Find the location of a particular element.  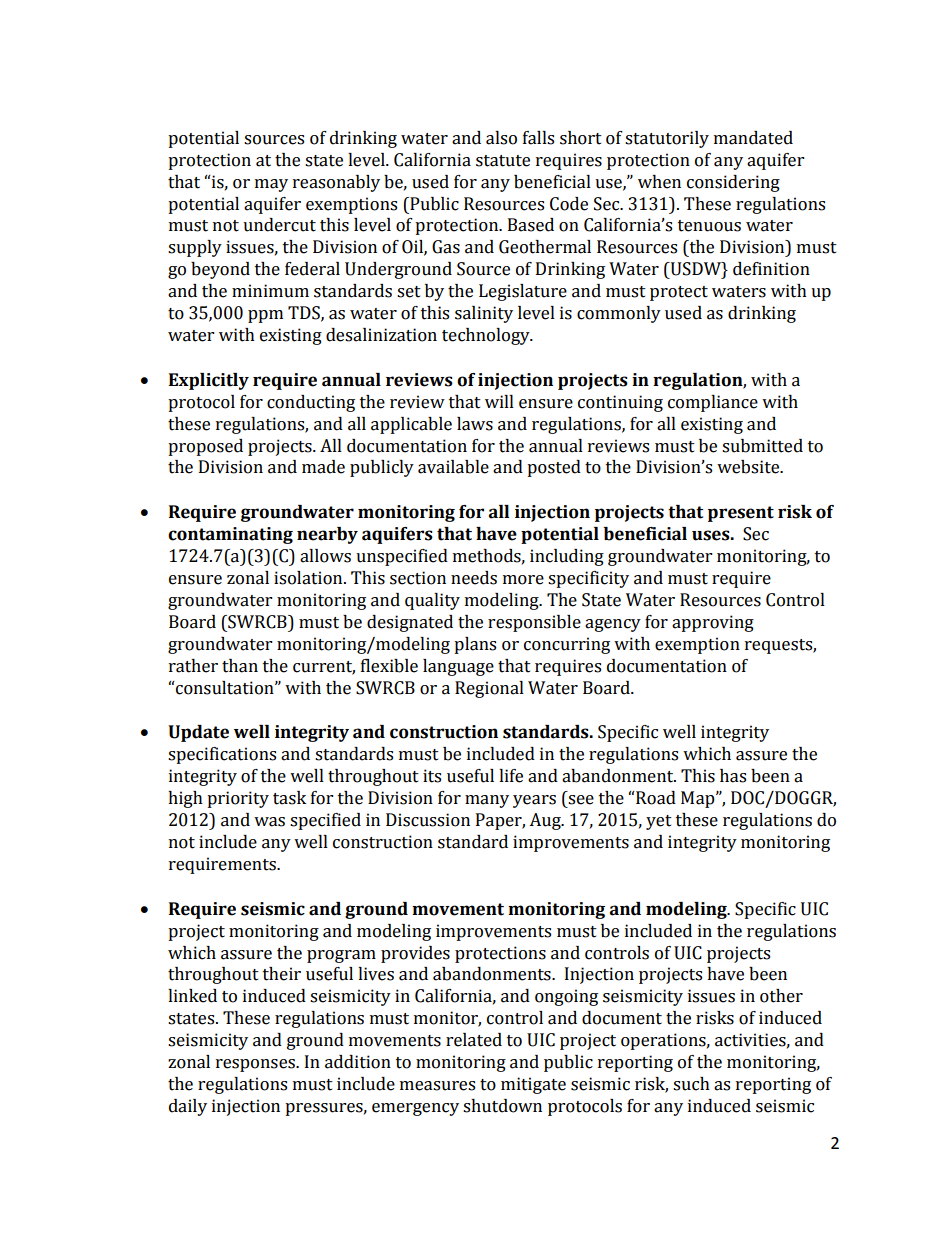

plans is located at coordinates (475, 645).
